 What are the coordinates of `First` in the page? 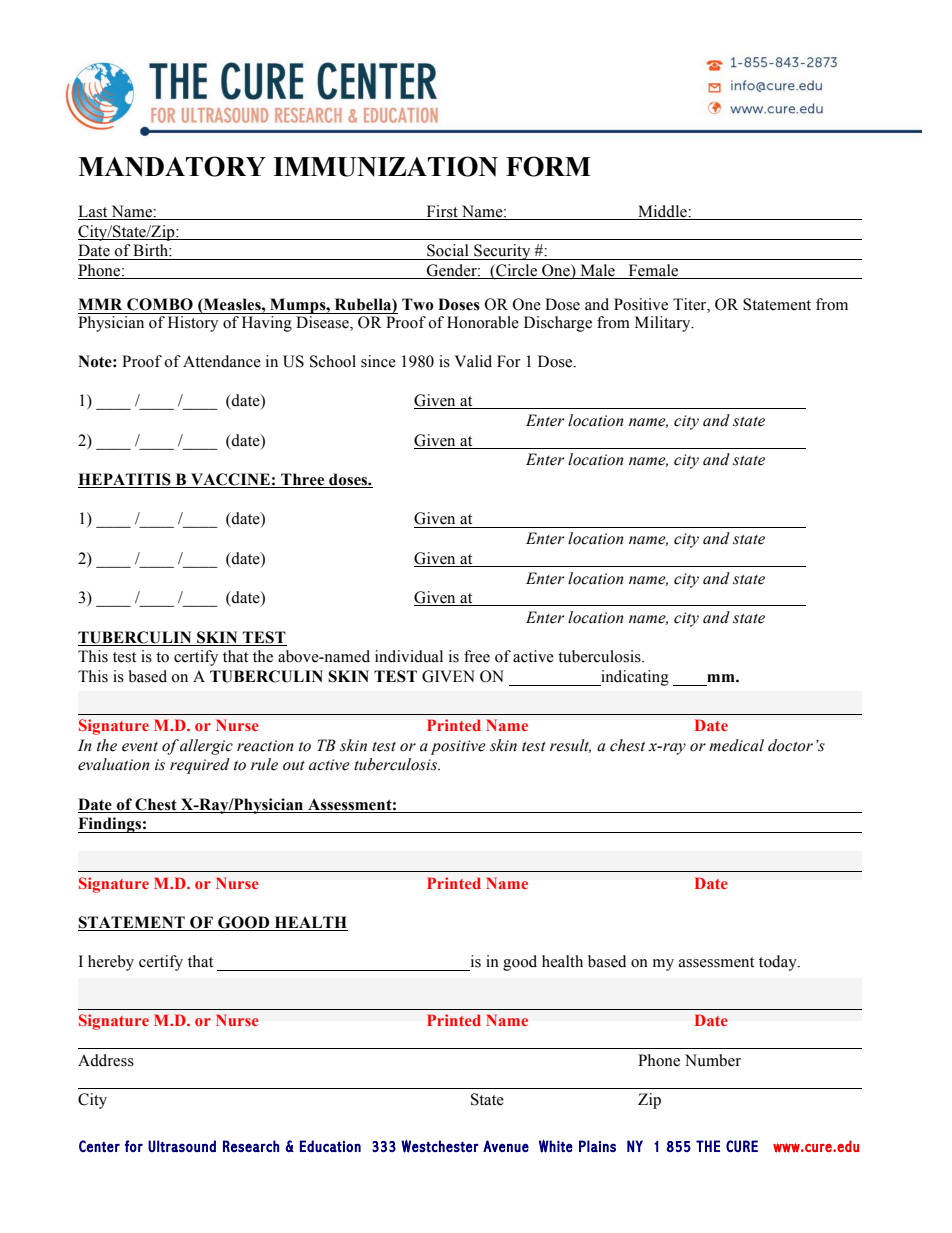 It's located at (442, 212).
